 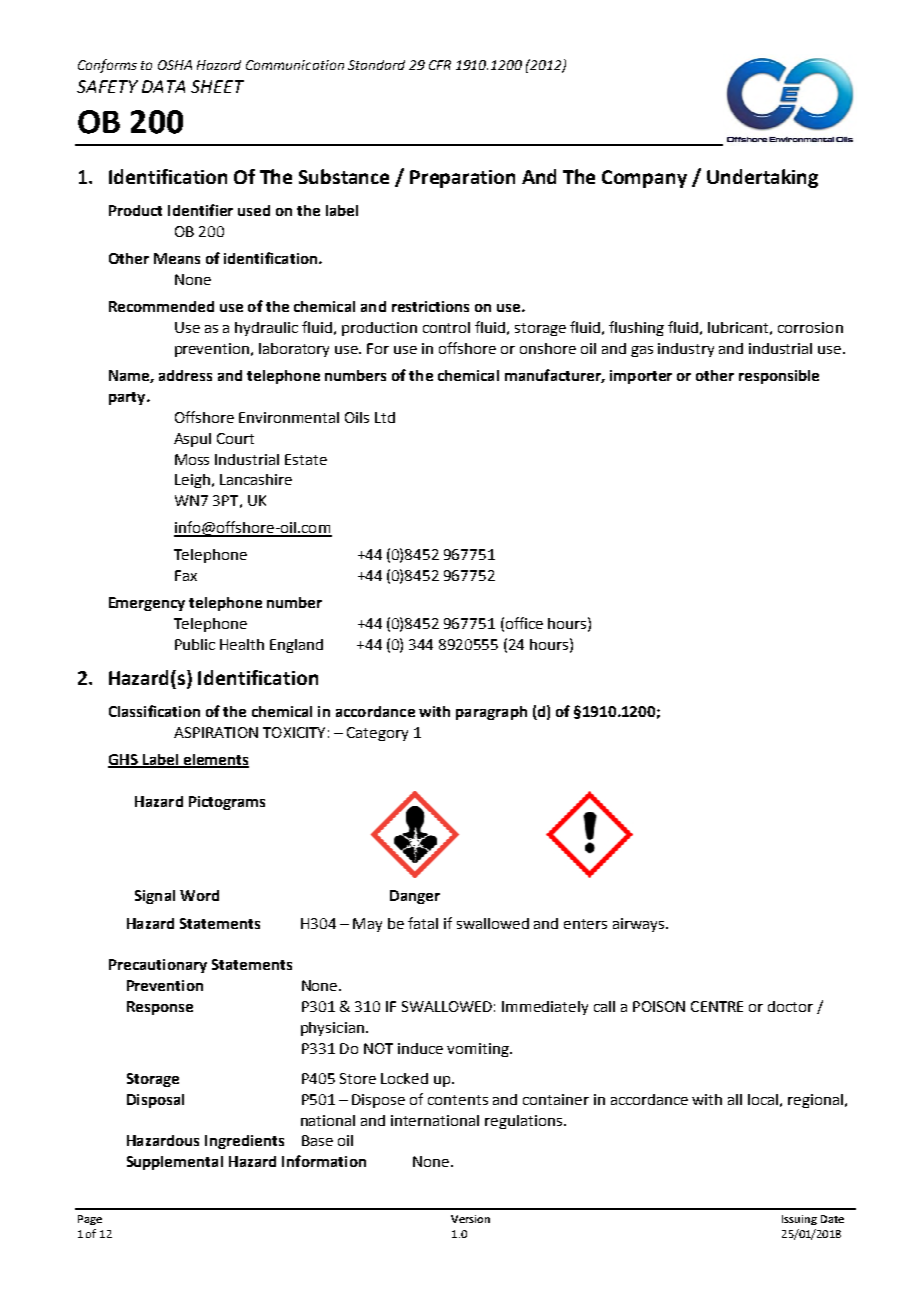 What do you see at coordinates (779, 377) in the screenshot?
I see `responsible` at bounding box center [779, 377].
